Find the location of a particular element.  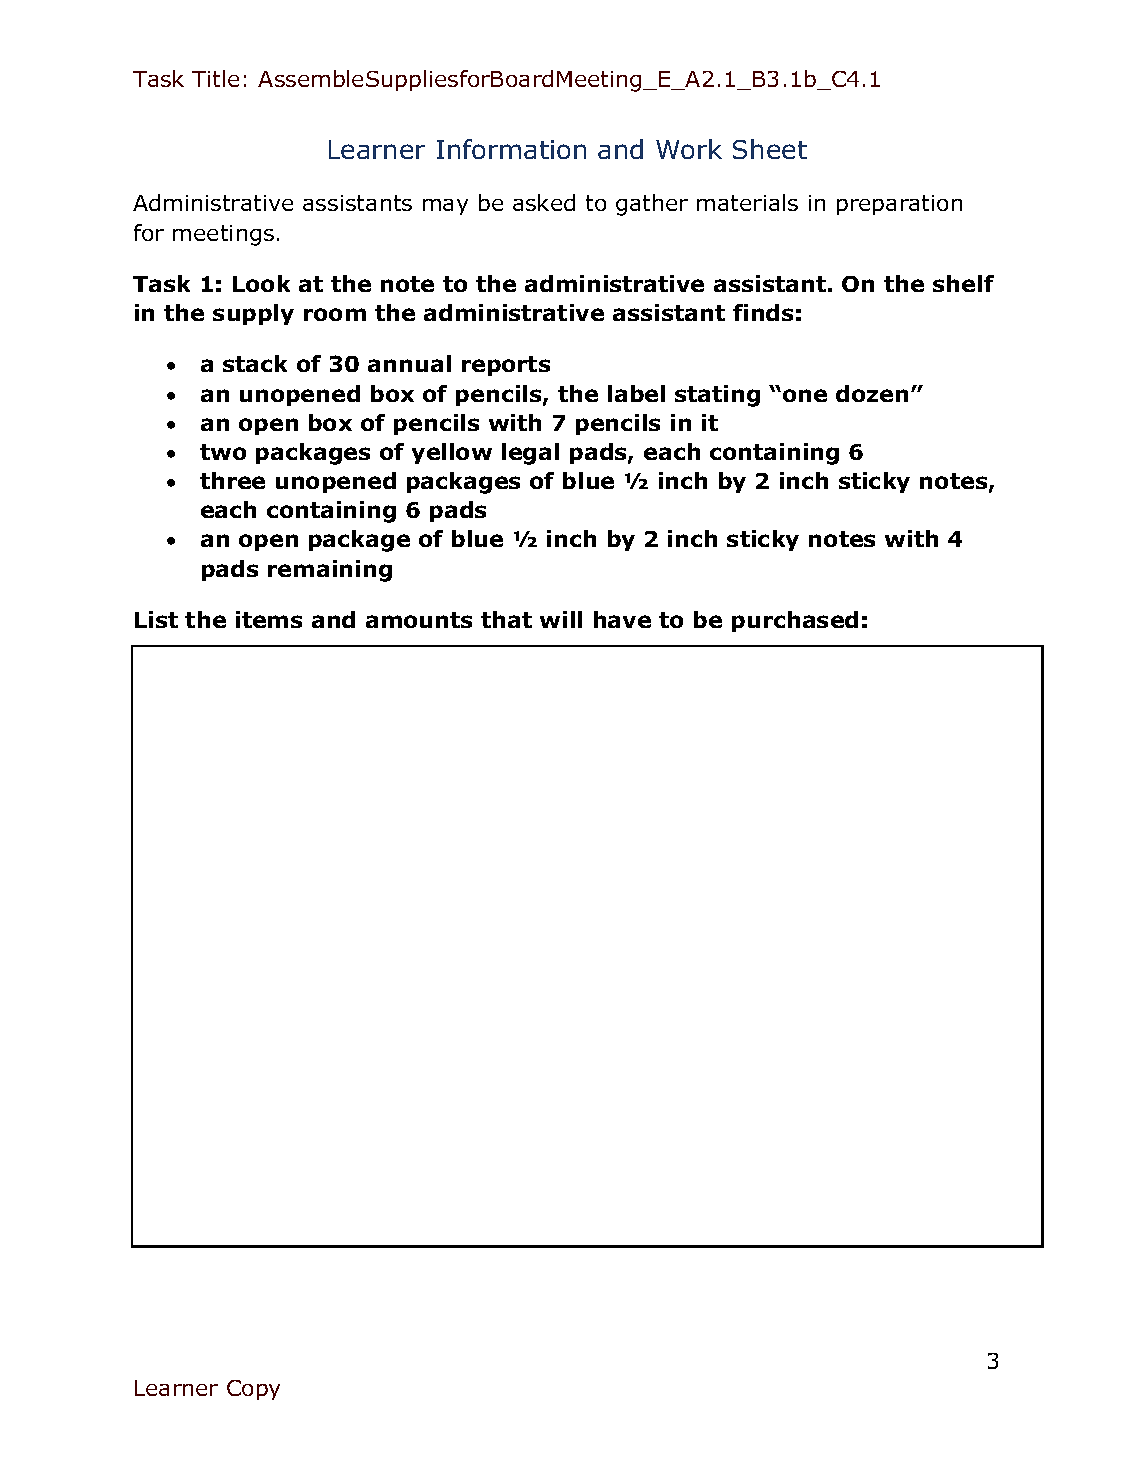

Information is located at coordinates (511, 149).
